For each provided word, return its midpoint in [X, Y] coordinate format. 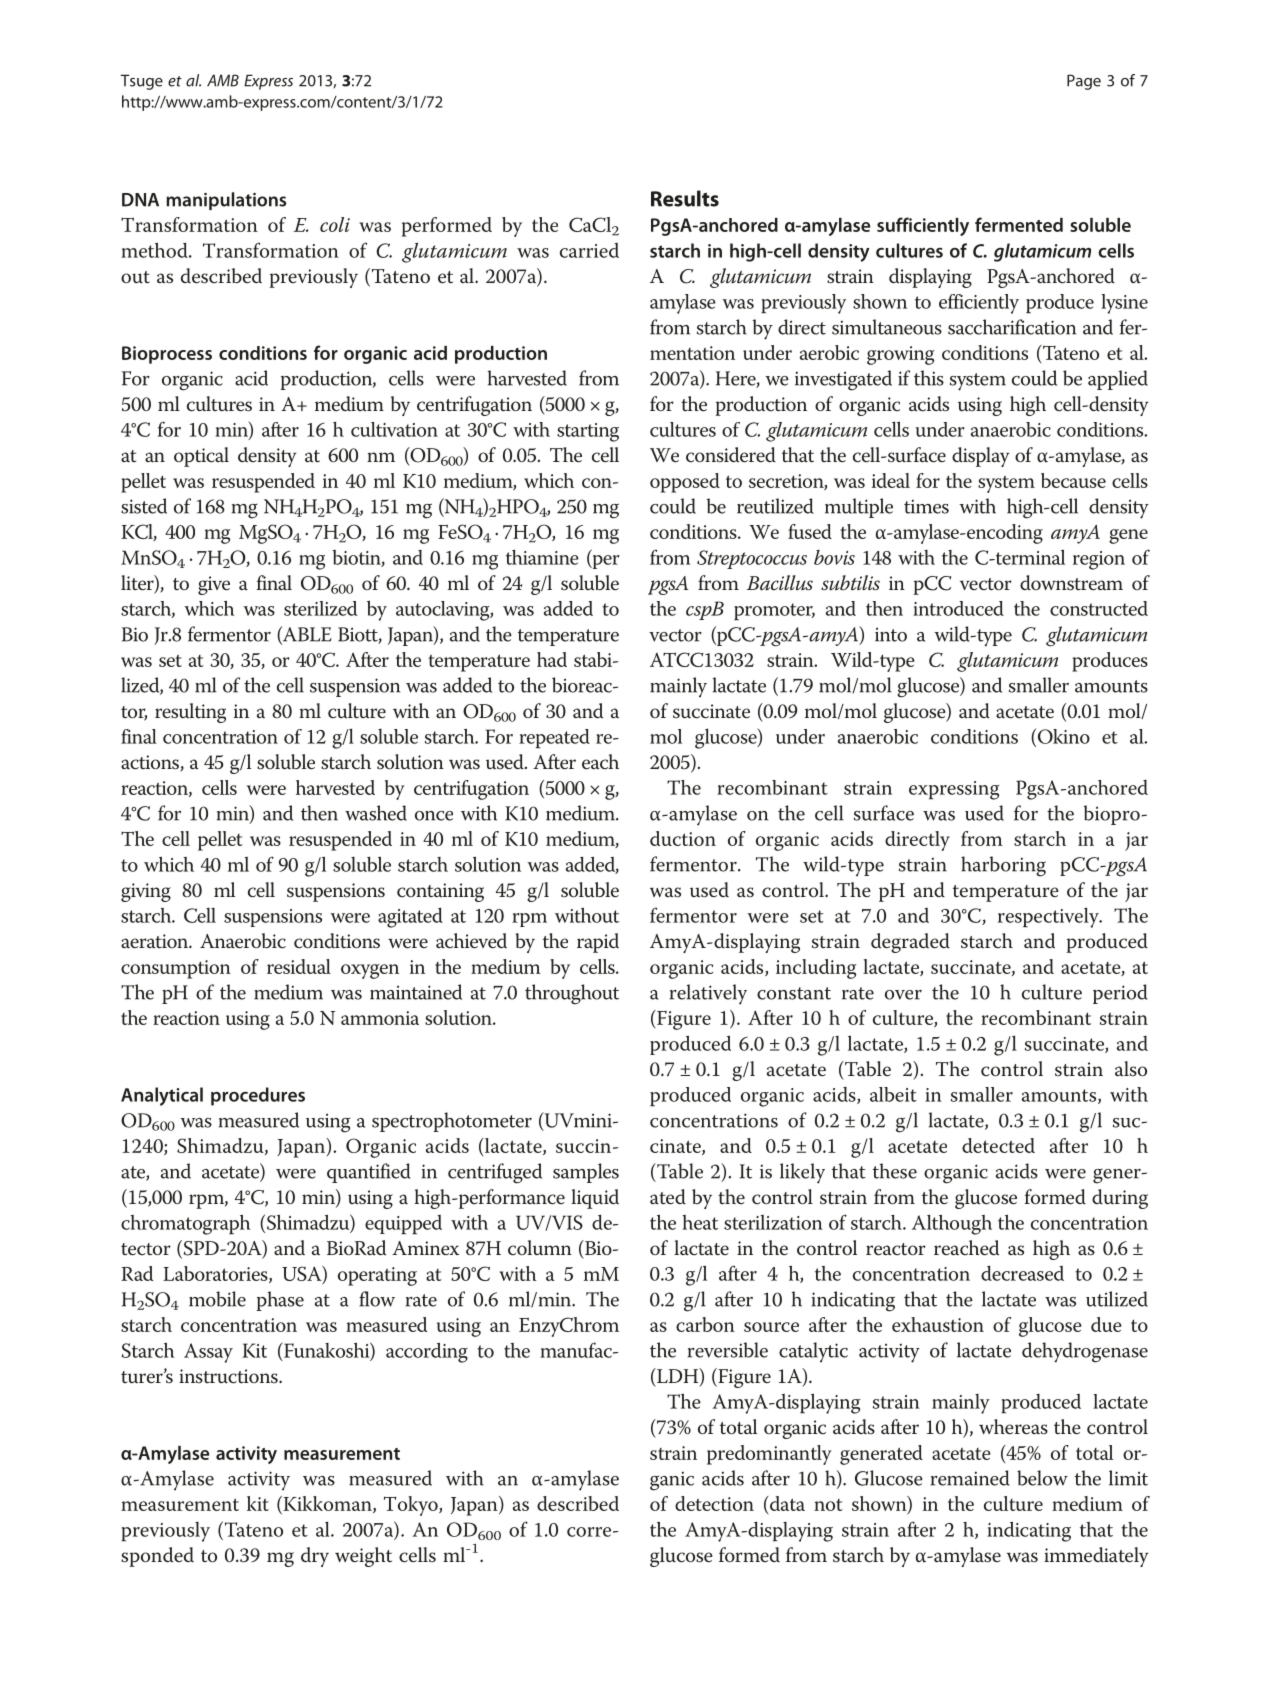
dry [315, 1557]
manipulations [226, 201]
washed [376, 813]
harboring [1003, 866]
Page [1084, 82]
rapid [598, 943]
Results [685, 198]
